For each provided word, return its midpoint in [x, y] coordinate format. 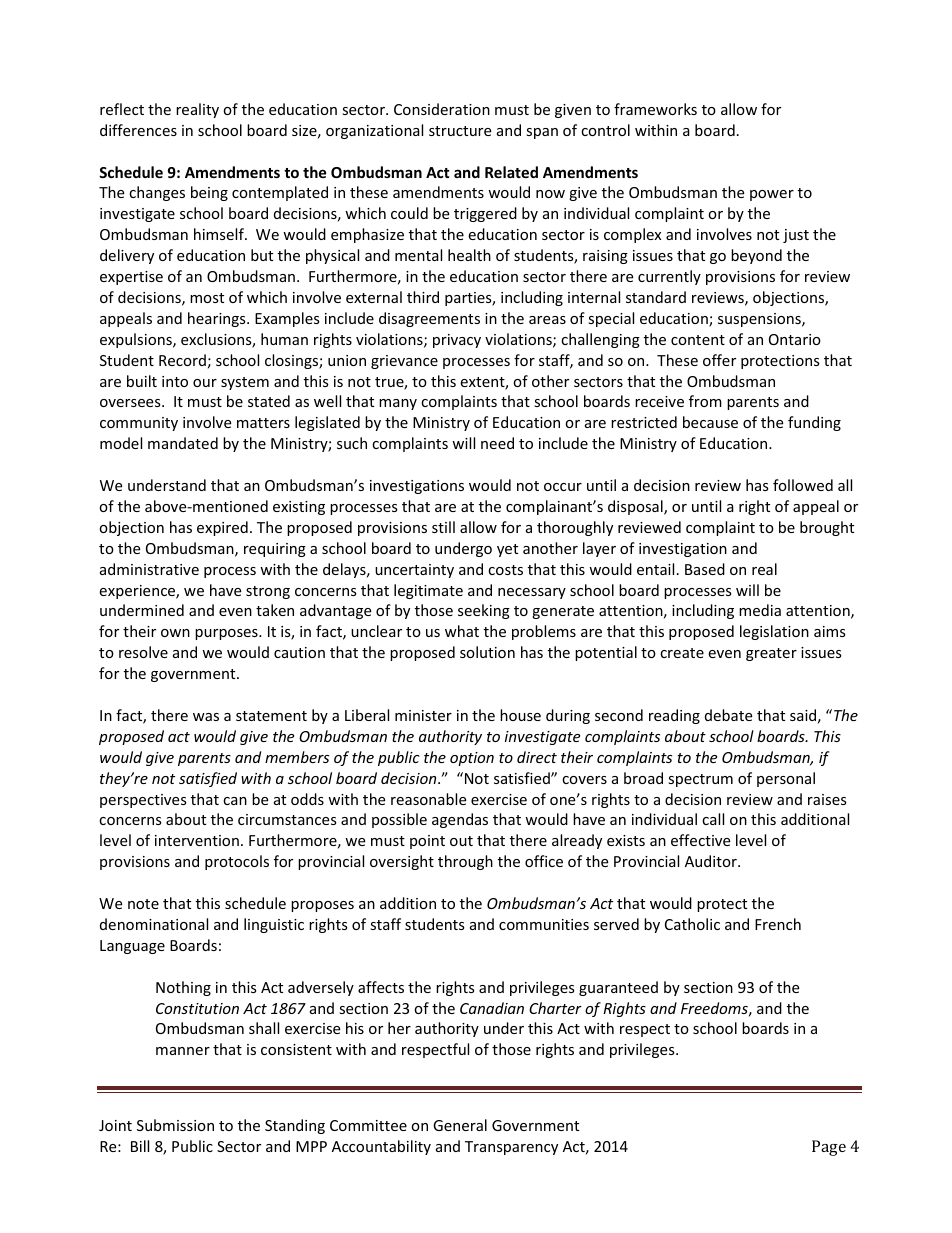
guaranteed [618, 988]
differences [138, 130]
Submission [175, 1125]
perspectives [143, 801]
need [497, 443]
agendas [460, 820]
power [772, 195]
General [460, 1125]
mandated [183, 443]
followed [803, 485]
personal [786, 779]
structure [460, 131]
